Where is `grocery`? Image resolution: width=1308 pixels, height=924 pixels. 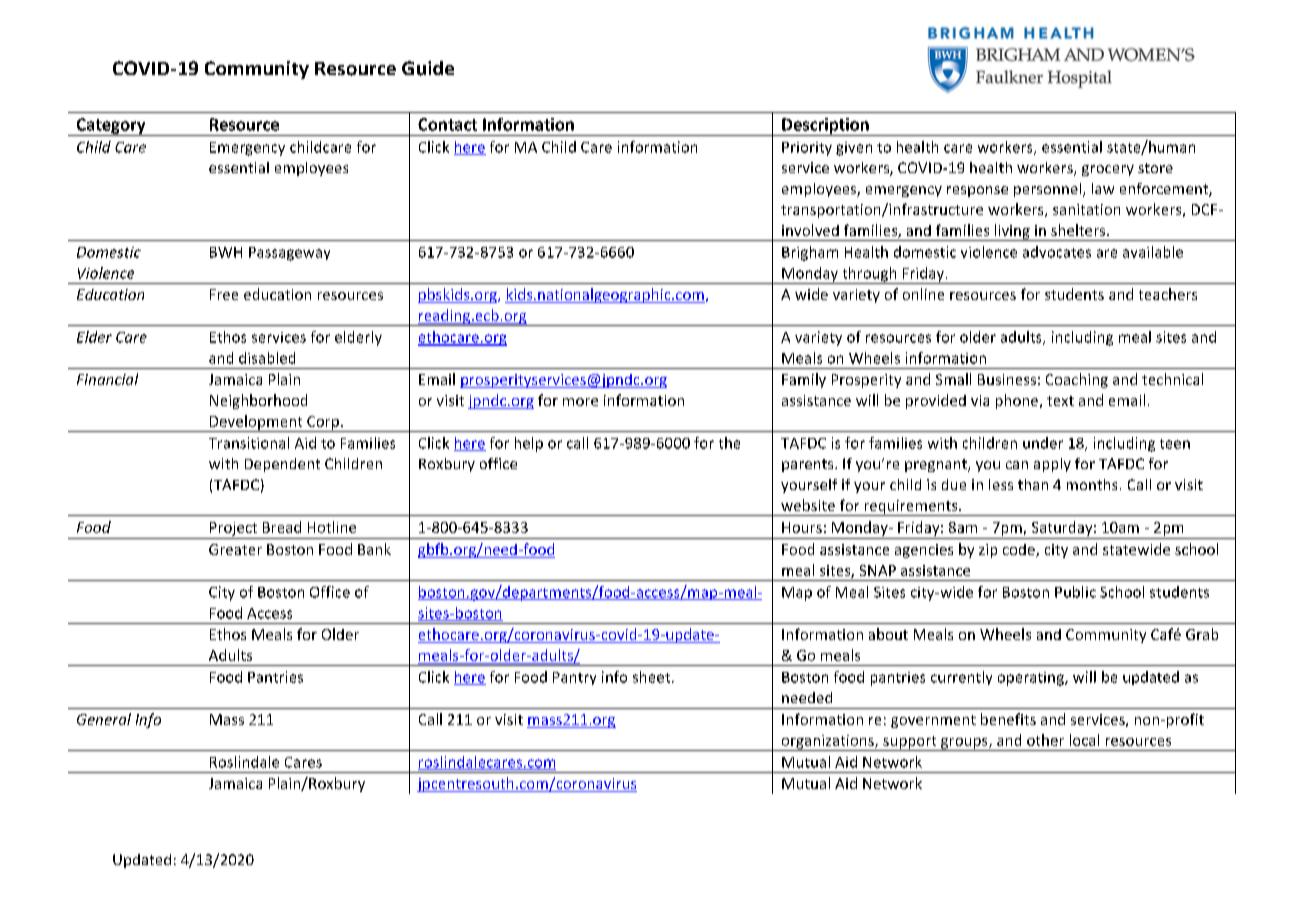 grocery is located at coordinates (1108, 170).
